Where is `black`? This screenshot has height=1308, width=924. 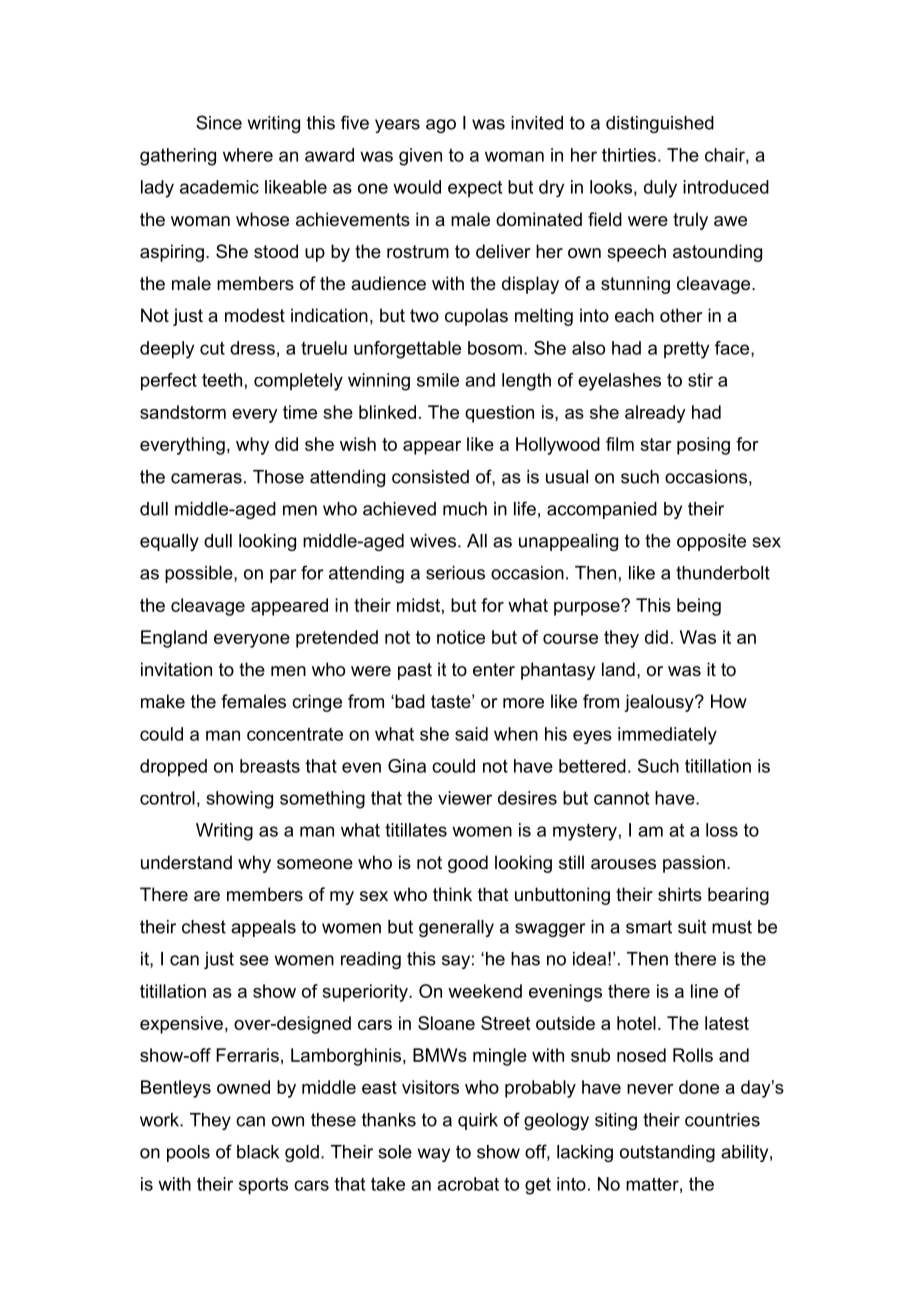 black is located at coordinates (258, 1152).
